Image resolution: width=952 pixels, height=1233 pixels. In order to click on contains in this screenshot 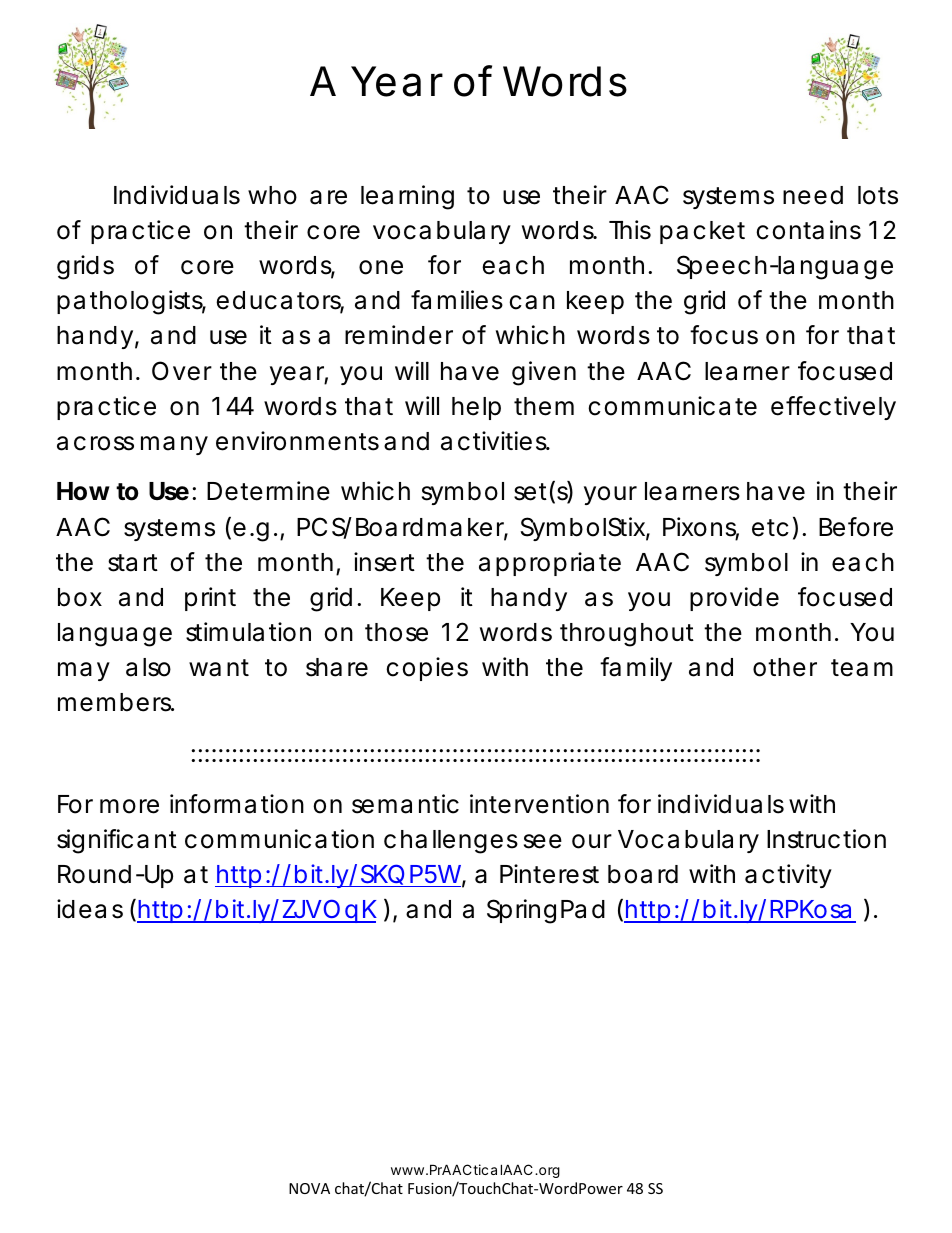, I will do `click(808, 230)`.
